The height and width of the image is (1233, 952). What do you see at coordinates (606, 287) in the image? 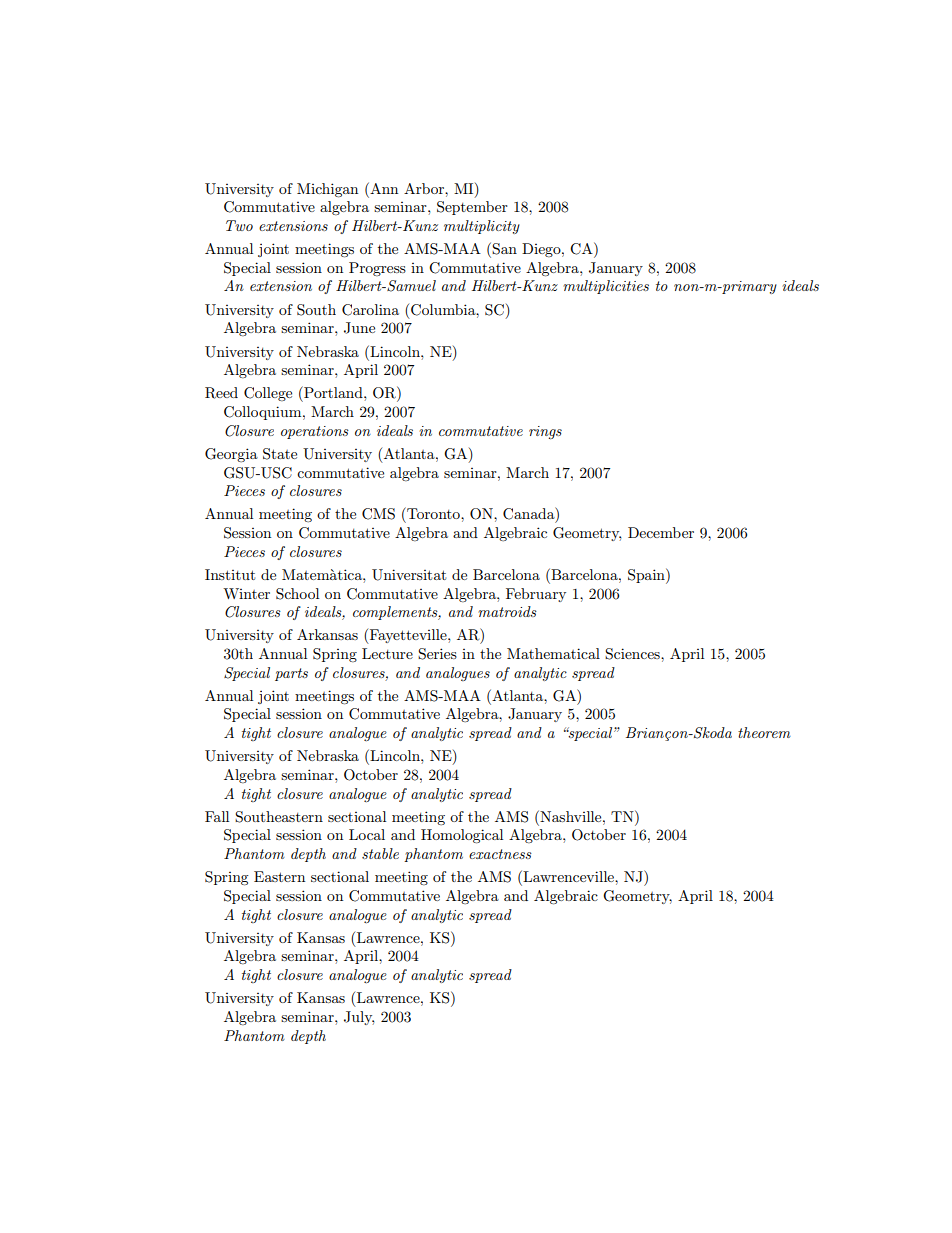
I see `multiplicities` at bounding box center [606, 287].
